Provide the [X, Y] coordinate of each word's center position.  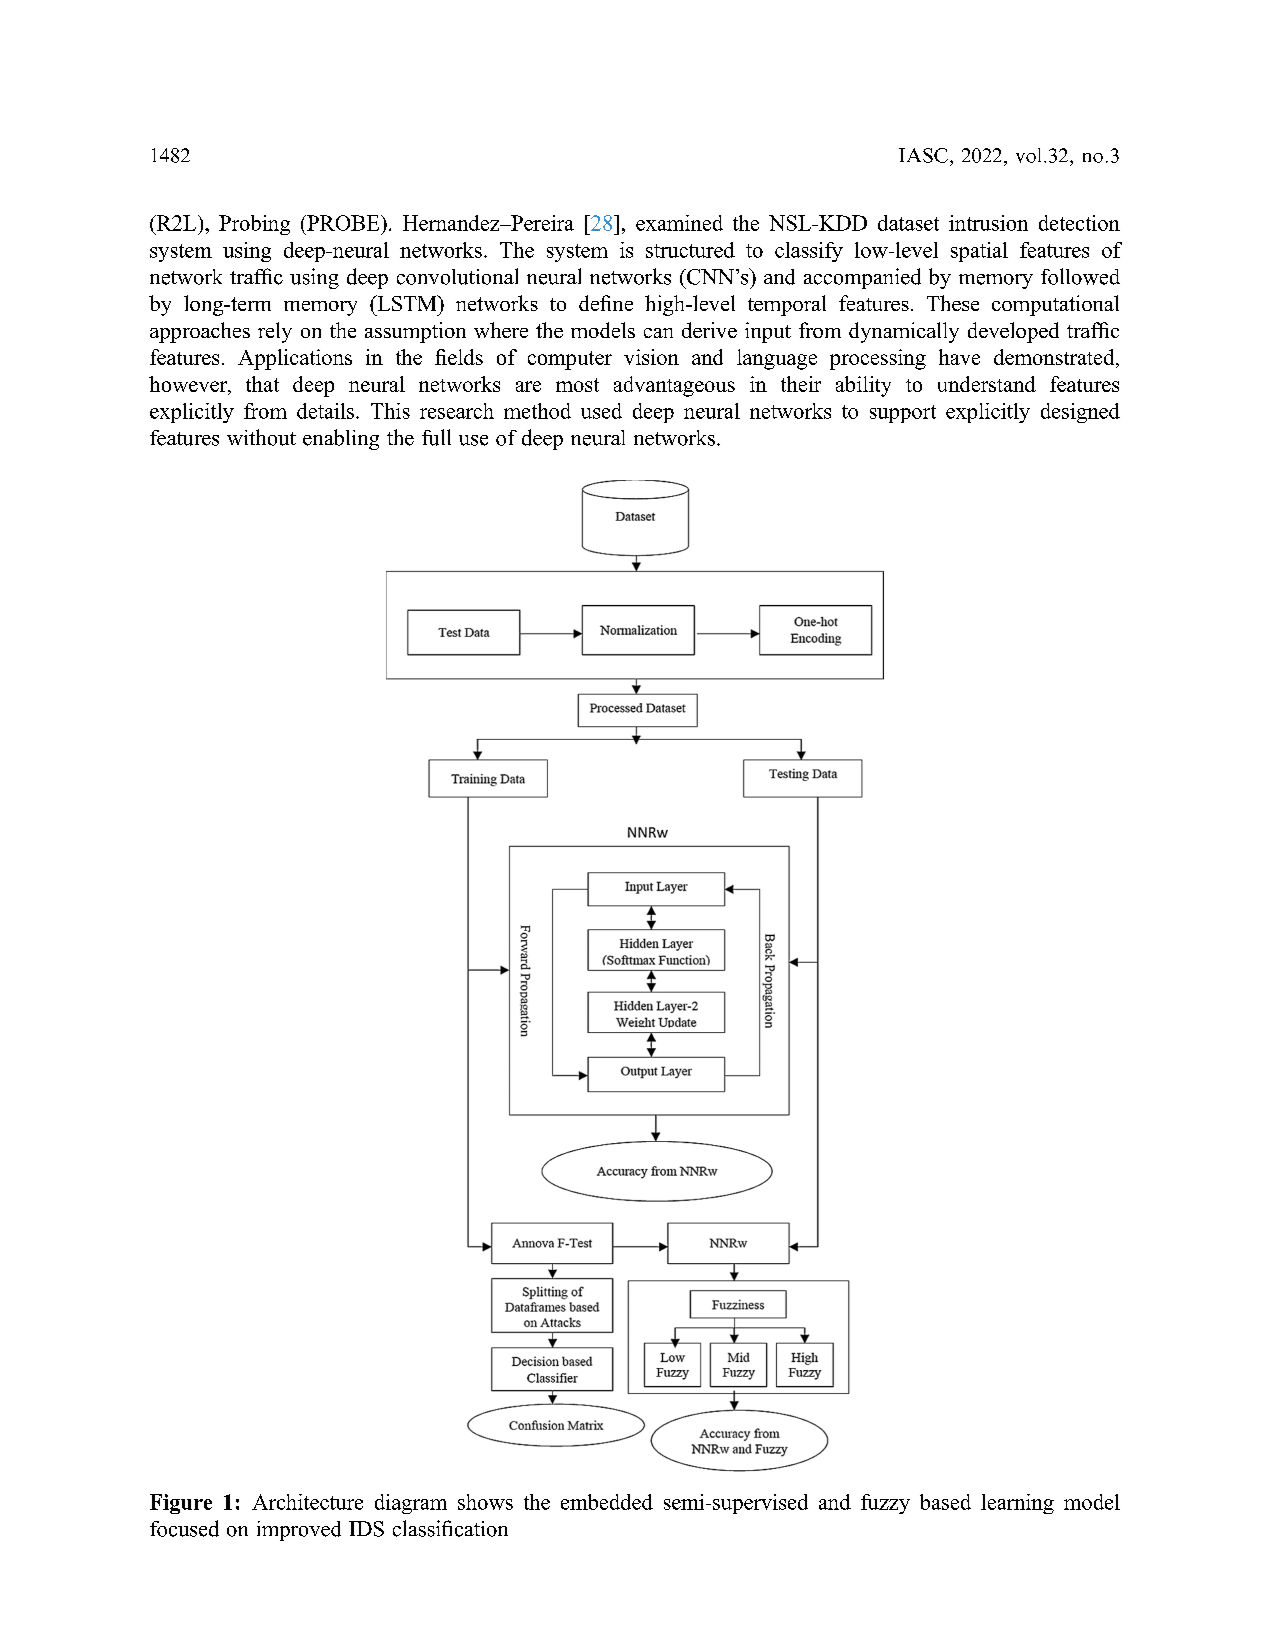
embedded [607, 1502]
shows [485, 1502]
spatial [979, 252]
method [537, 411]
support [903, 414]
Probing [254, 225]
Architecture [307, 1502]
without [261, 437]
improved [299, 1531]
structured [690, 250]
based [945, 1502]
